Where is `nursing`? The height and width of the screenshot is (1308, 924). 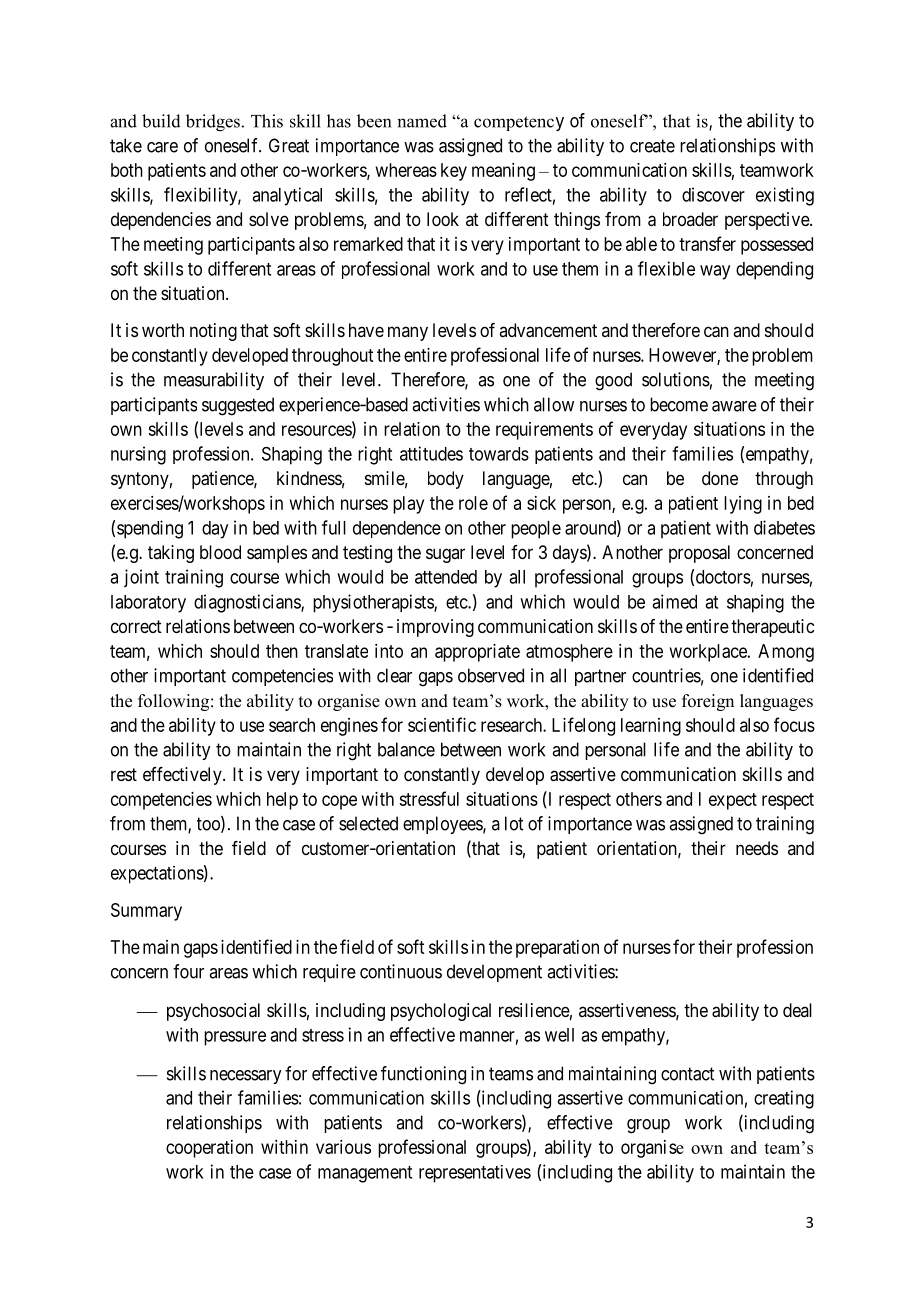
nursing is located at coordinates (138, 455).
